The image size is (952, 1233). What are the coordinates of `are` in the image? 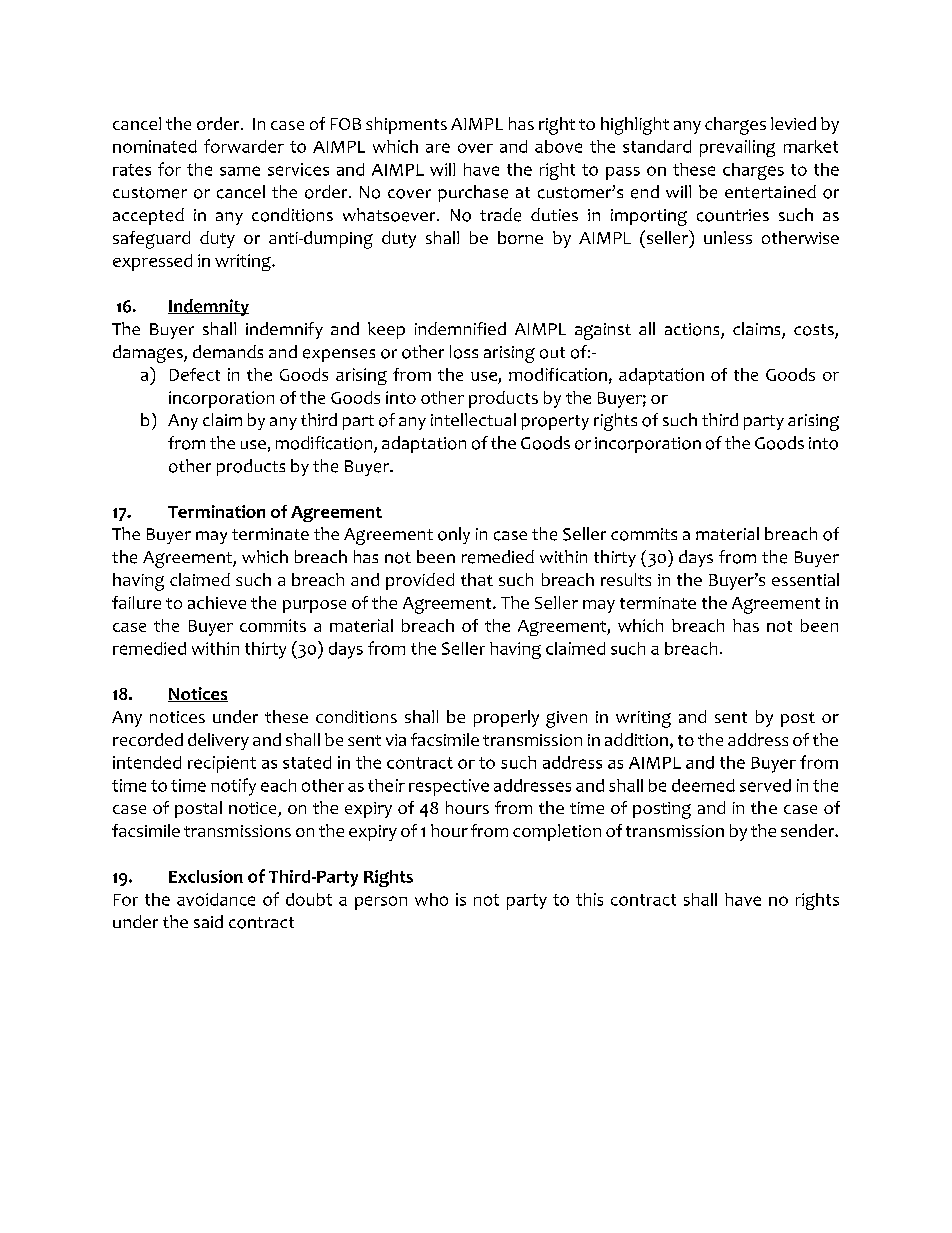 It's located at (438, 148).
